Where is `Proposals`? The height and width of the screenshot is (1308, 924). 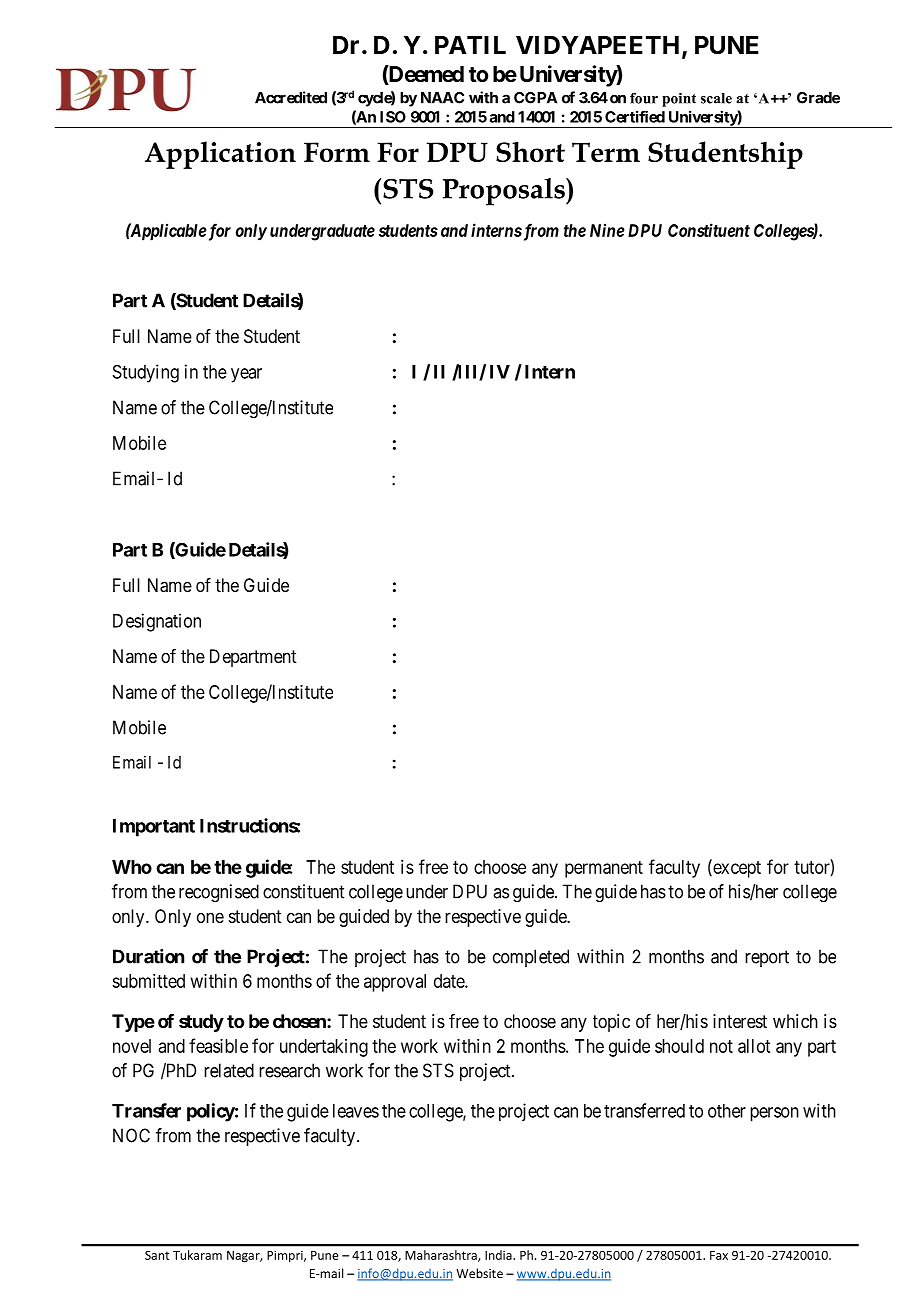
Proposals is located at coordinates (505, 192).
